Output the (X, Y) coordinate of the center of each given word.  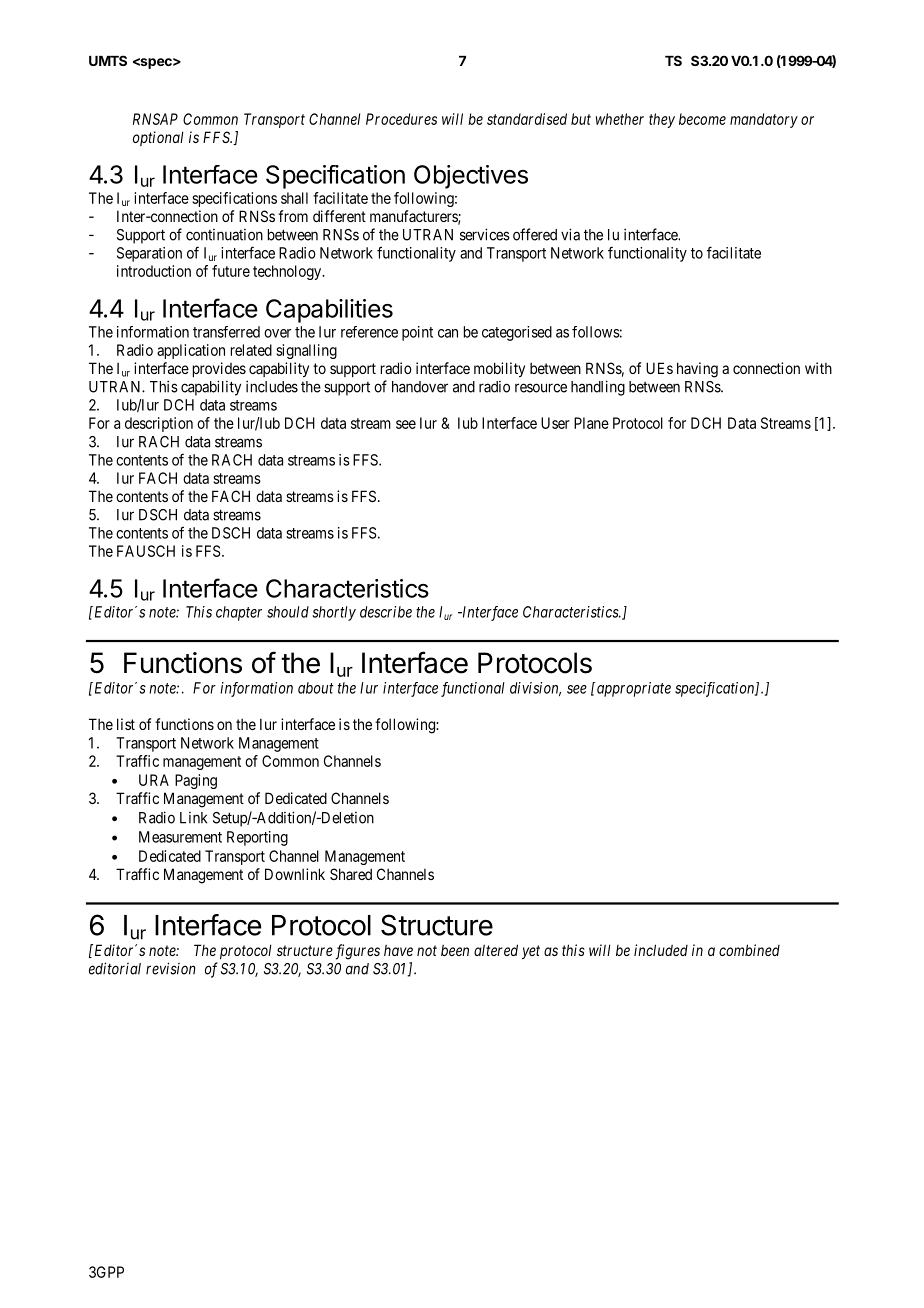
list (126, 724)
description (159, 424)
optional (158, 138)
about (316, 688)
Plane (591, 423)
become (702, 119)
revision (171, 968)
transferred (226, 332)
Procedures (401, 119)
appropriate (632, 689)
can (448, 333)
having (697, 370)
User (555, 423)
